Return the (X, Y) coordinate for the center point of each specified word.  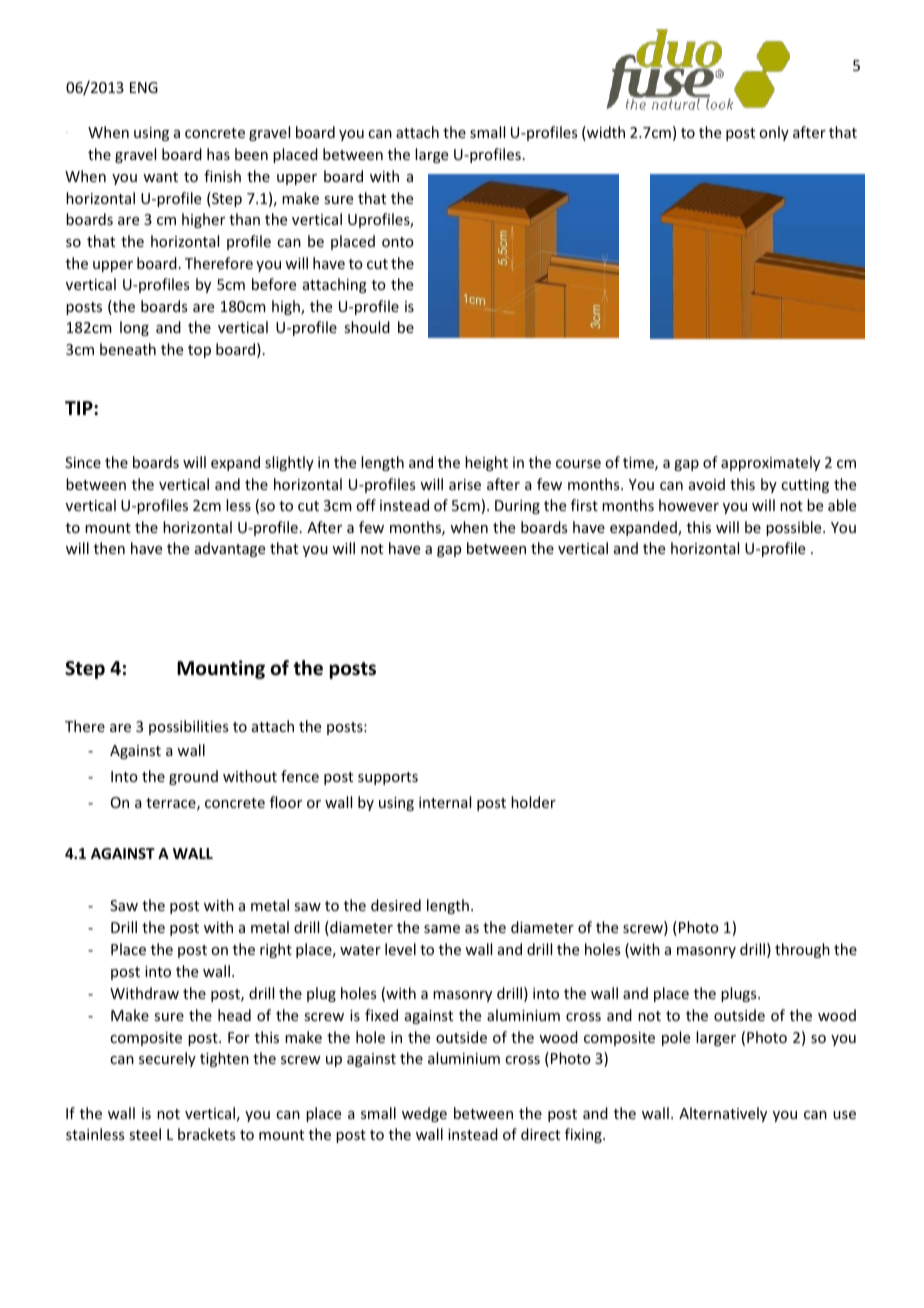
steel (145, 1134)
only (774, 133)
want (160, 177)
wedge (424, 1114)
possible (795, 528)
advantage (230, 549)
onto (398, 242)
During (517, 507)
